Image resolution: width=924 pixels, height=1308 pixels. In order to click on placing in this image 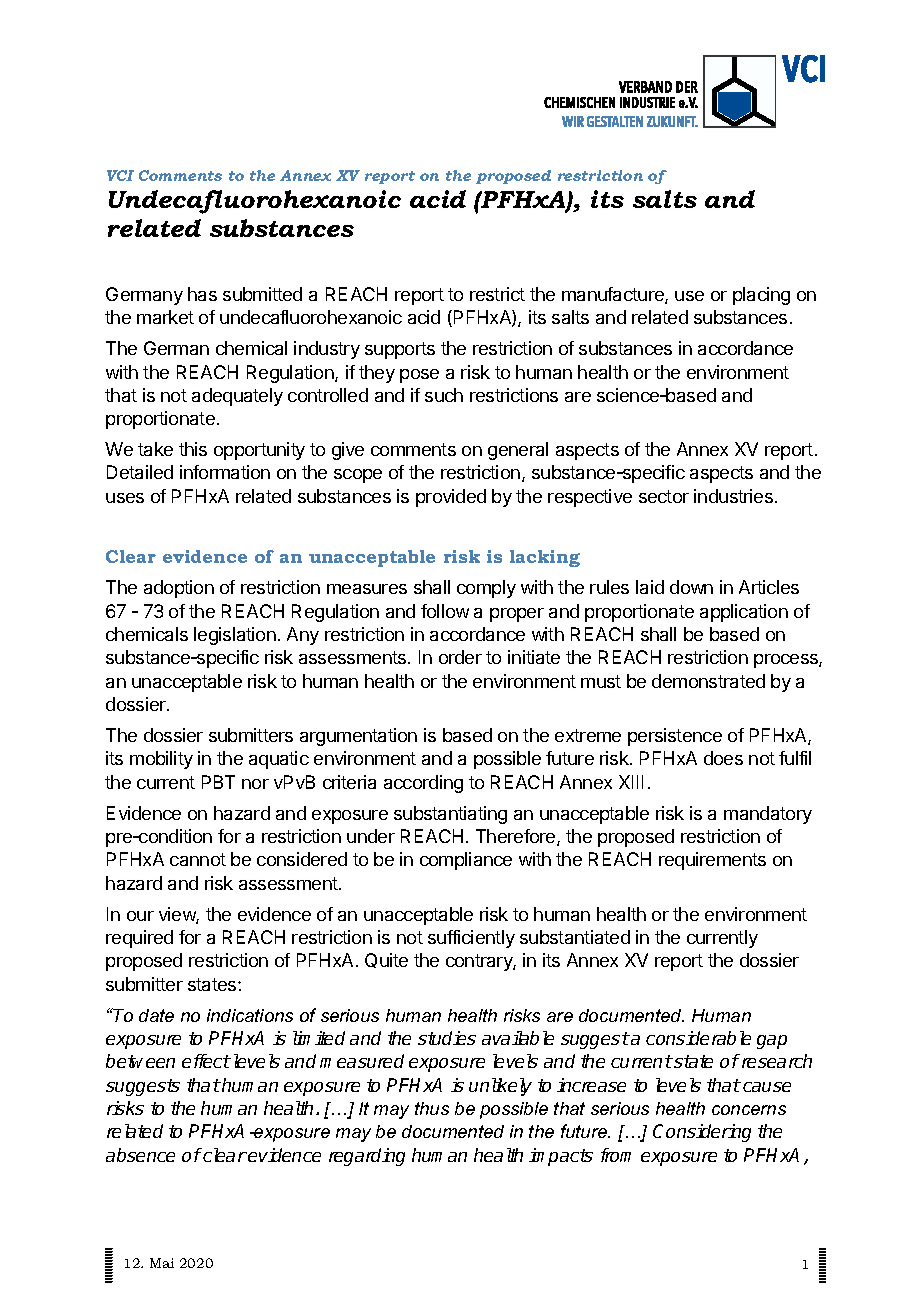, I will do `click(761, 296)`.
